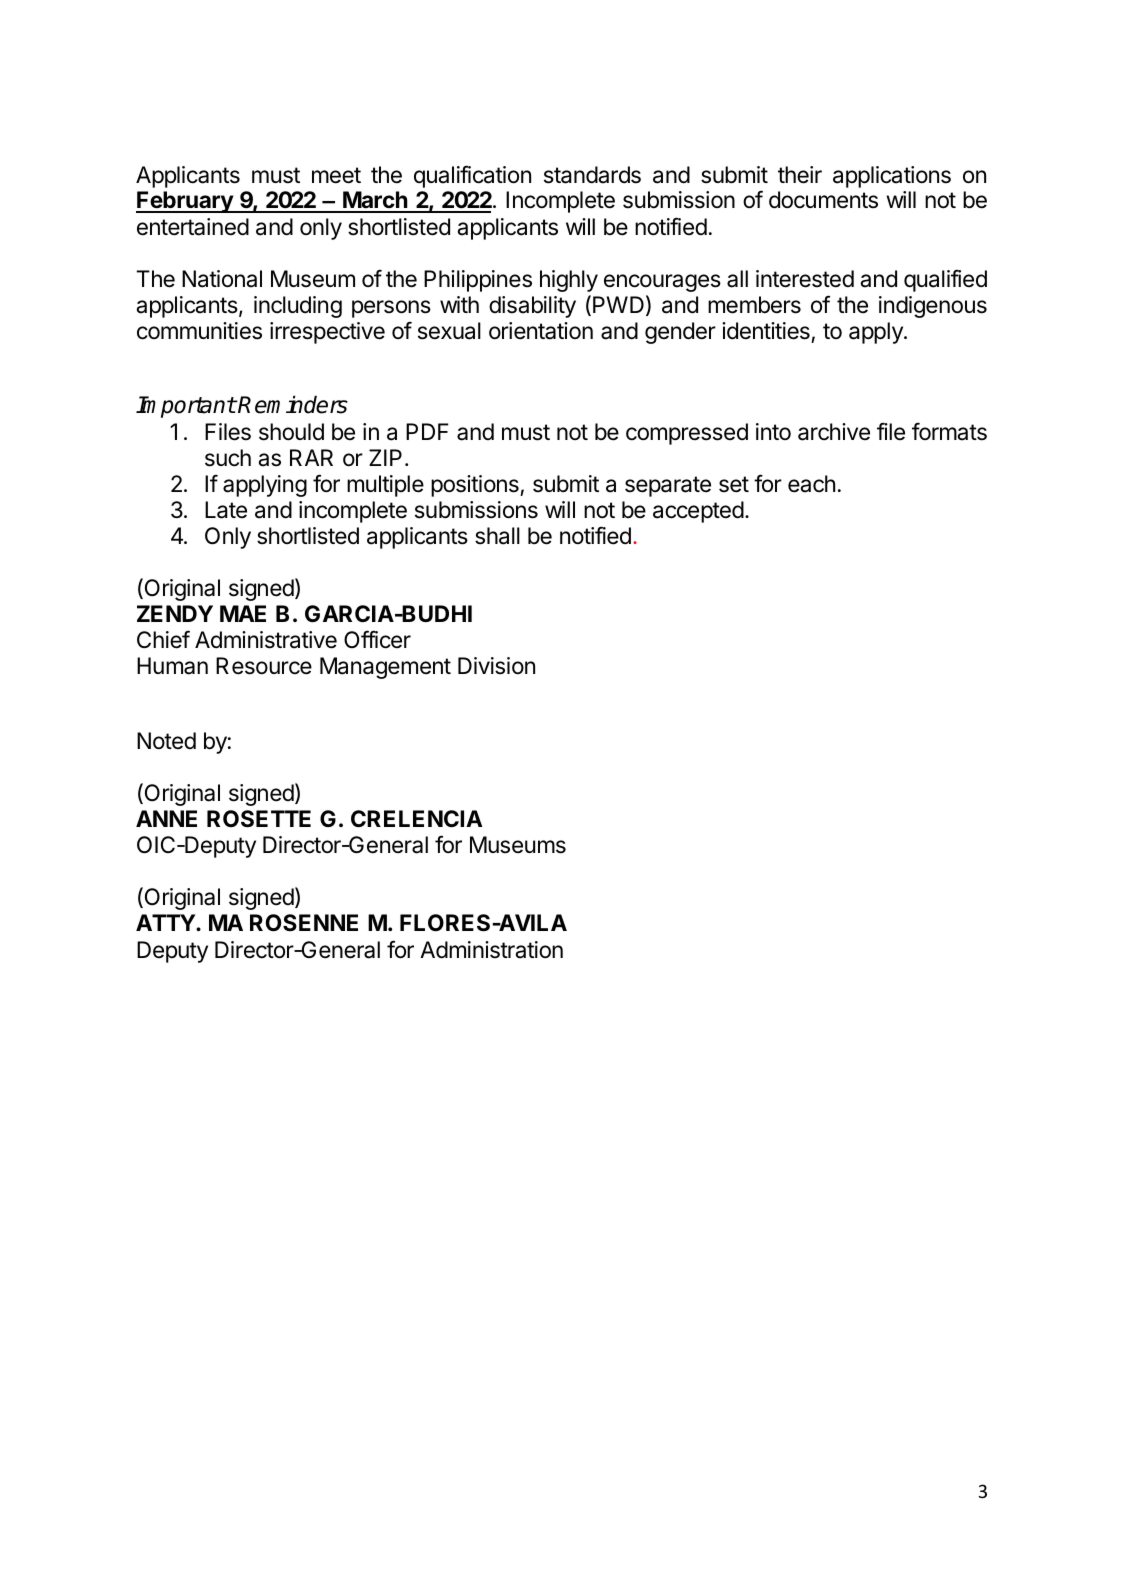  Describe the element at coordinates (811, 484) in the screenshot. I see `each` at that location.
